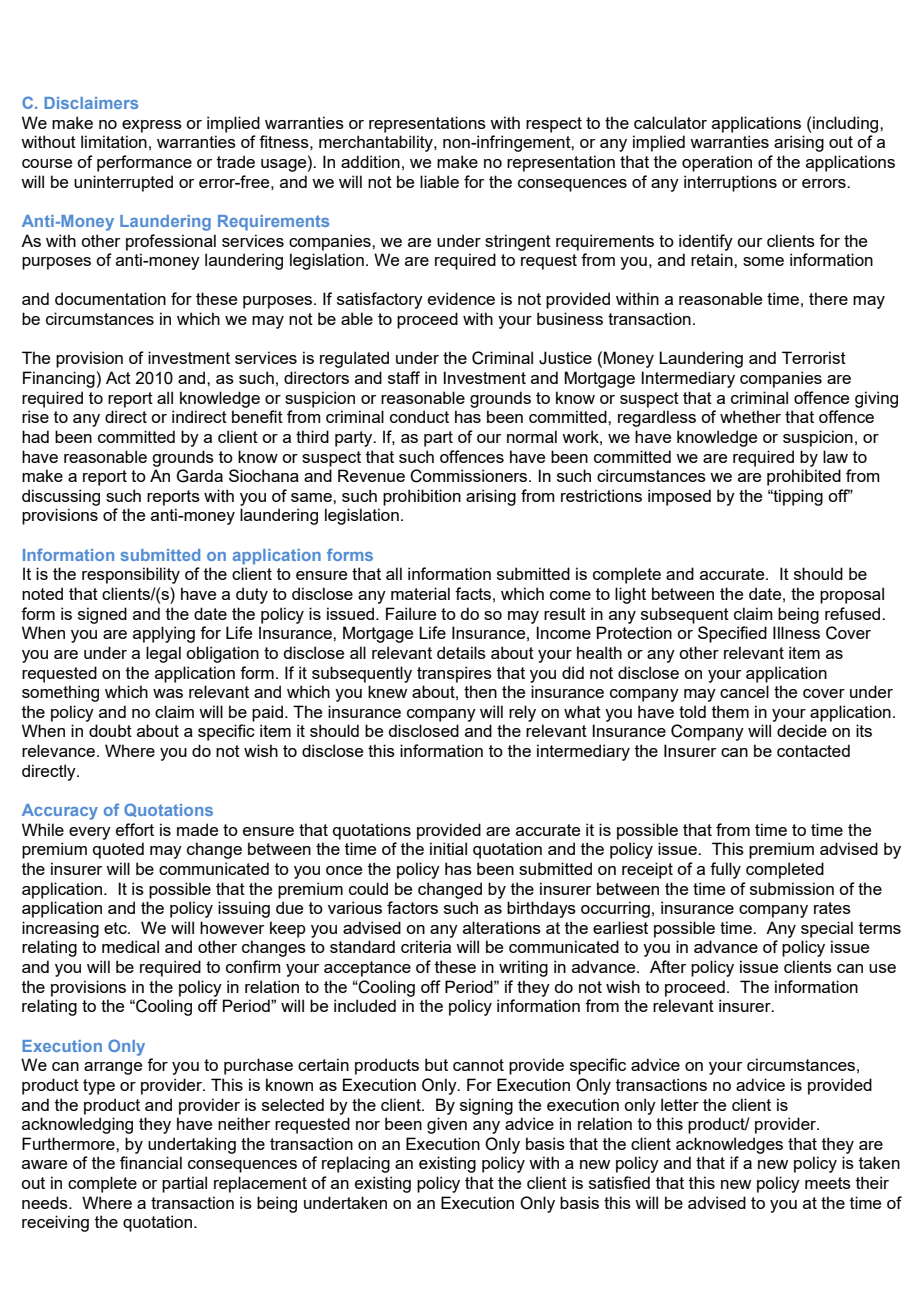 The width and height of the document is (924, 1307). Describe the element at coordinates (725, 870) in the document. I see `fully` at that location.
